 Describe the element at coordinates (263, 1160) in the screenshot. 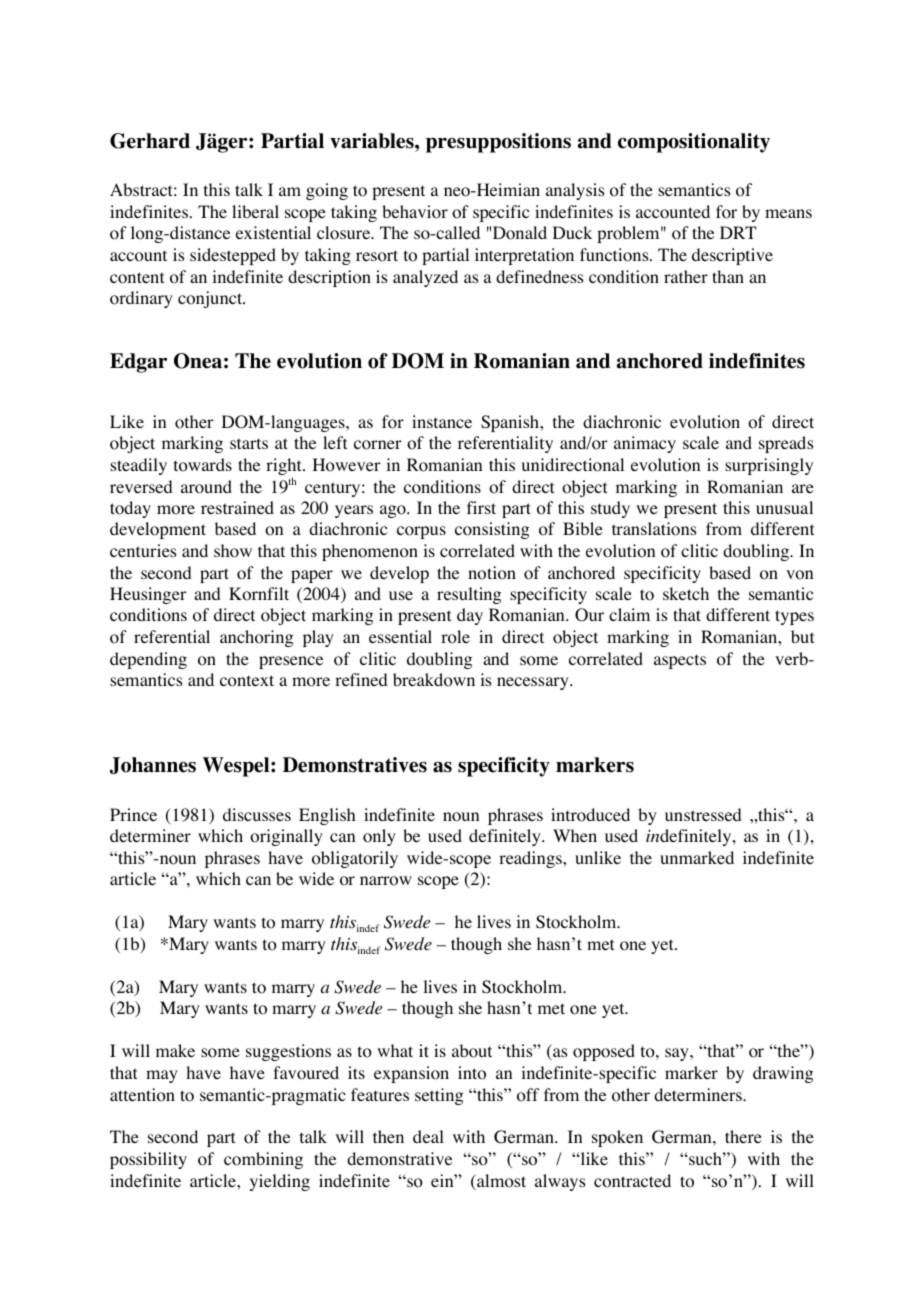

I see `combining` at that location.
